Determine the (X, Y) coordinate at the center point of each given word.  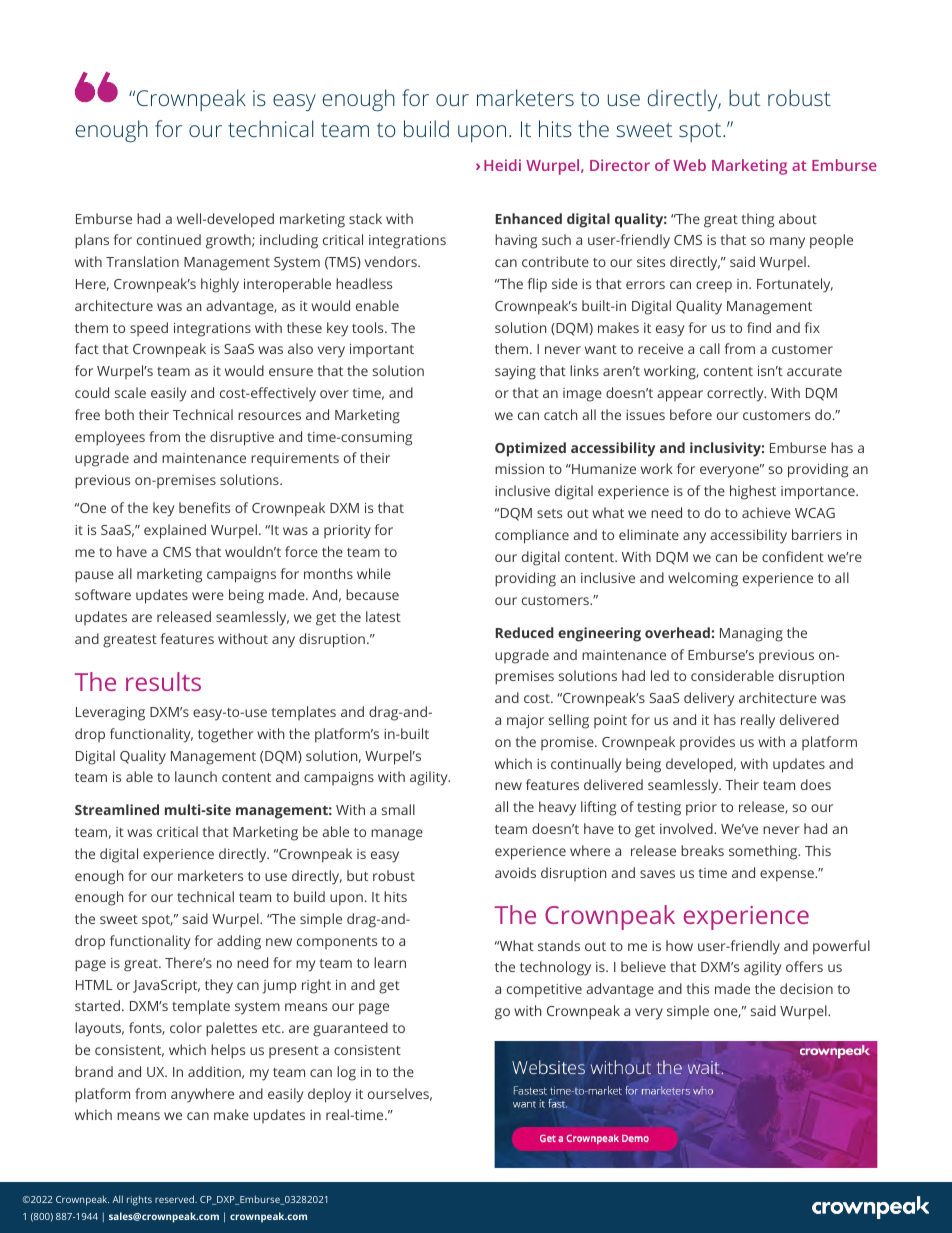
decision (806, 988)
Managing (751, 635)
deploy (329, 1095)
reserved (175, 1199)
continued (169, 239)
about (798, 218)
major (525, 722)
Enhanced (529, 218)
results (163, 681)
